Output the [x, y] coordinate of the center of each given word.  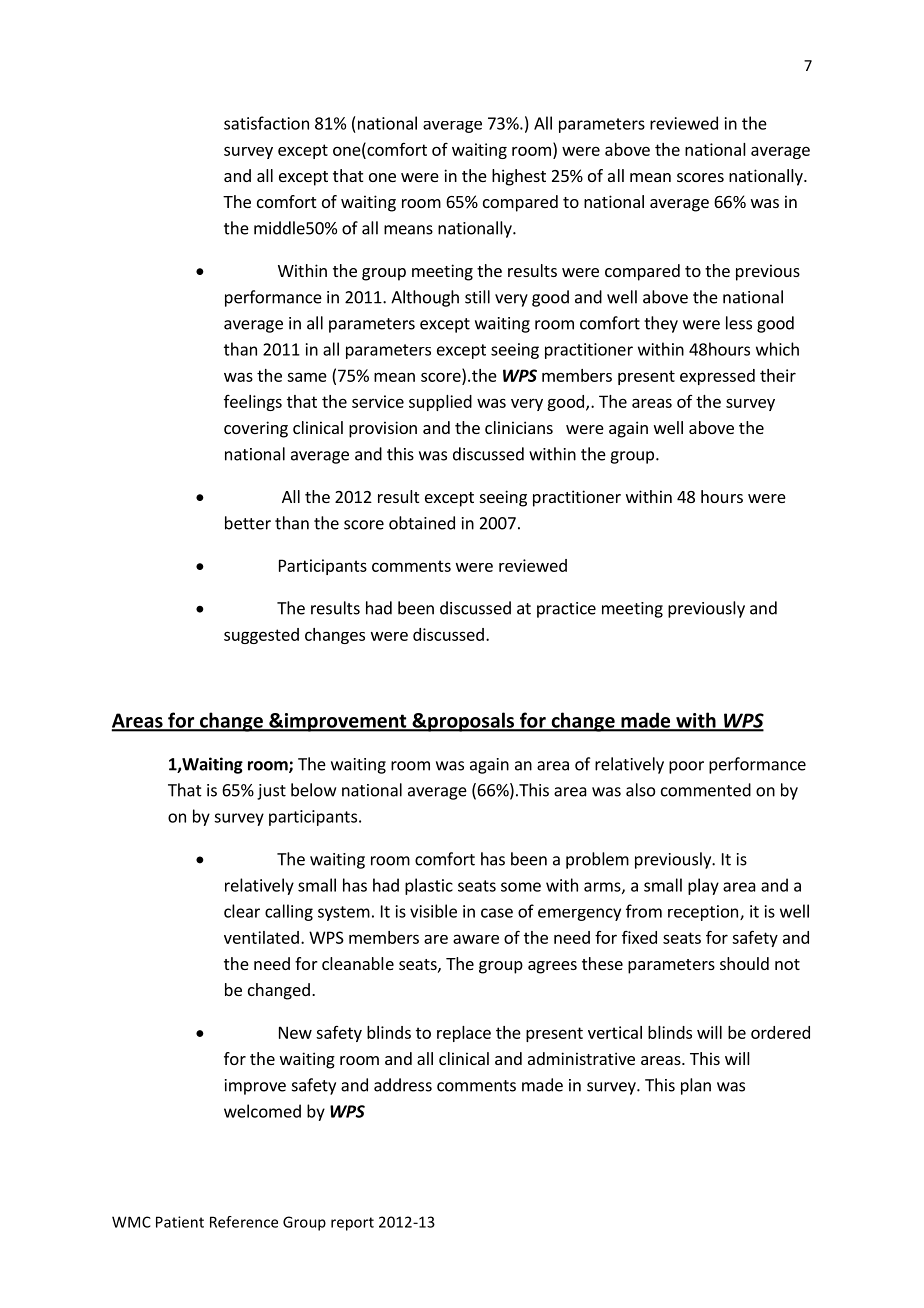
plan [696, 1086]
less [739, 323]
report [352, 1224]
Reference [244, 1222]
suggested [261, 636]
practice [566, 610]
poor [686, 767]
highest [519, 177]
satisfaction [266, 123]
